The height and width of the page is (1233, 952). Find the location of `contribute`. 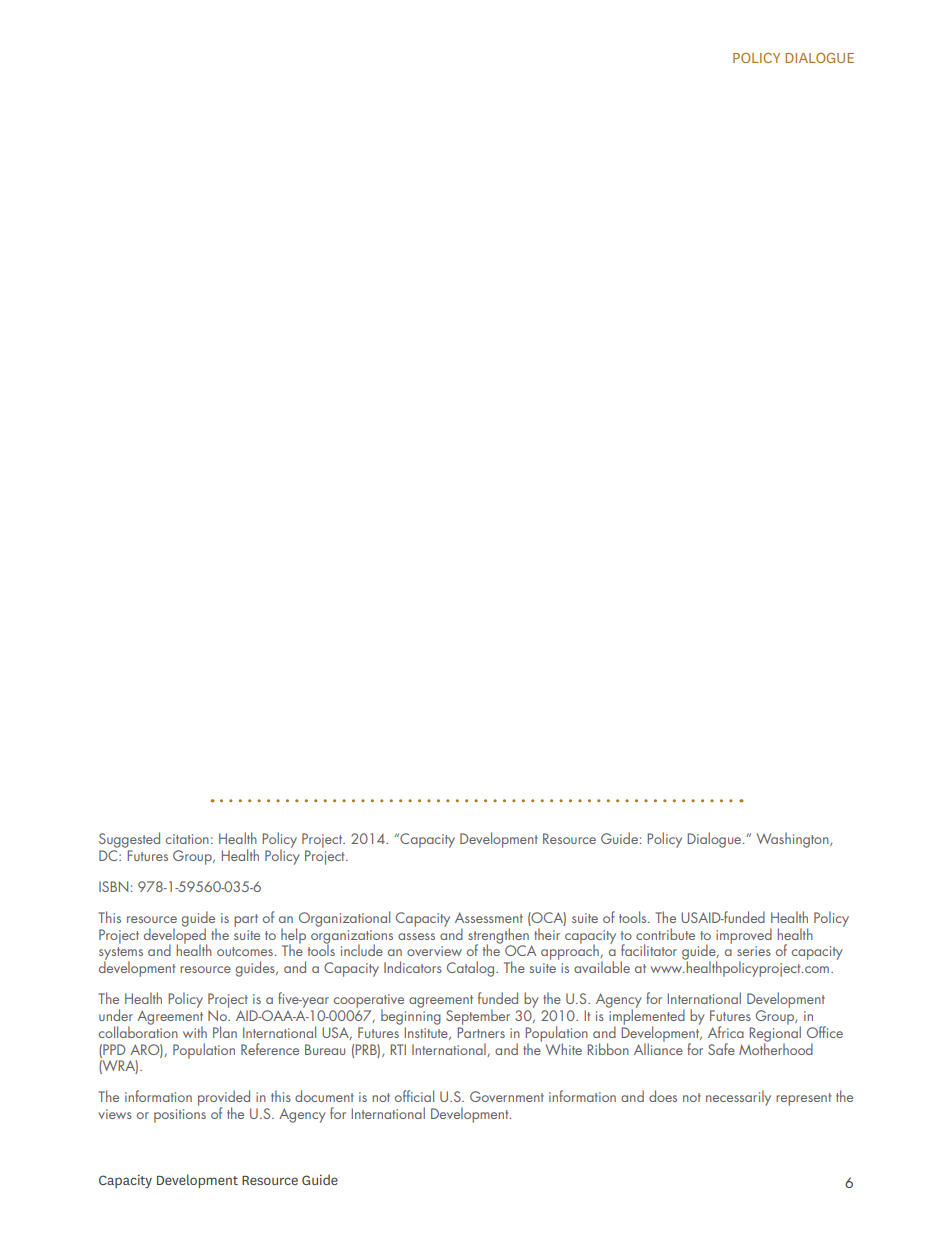

contribute is located at coordinates (665, 934).
